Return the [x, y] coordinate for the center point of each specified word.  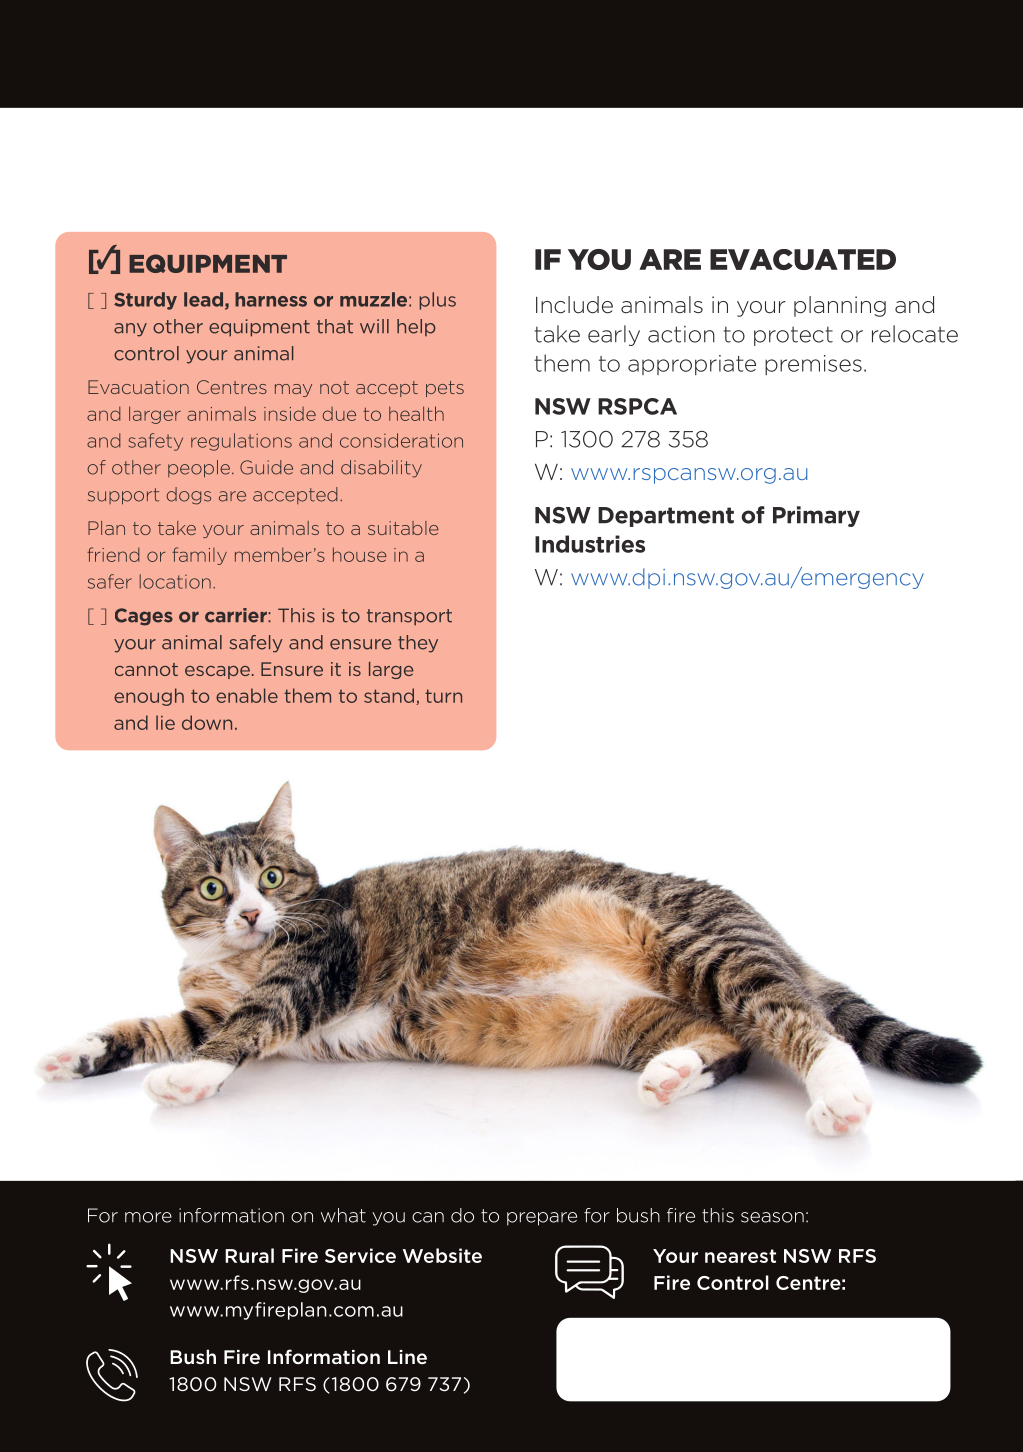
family [199, 556]
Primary [816, 516]
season [772, 1217]
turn [443, 696]
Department [666, 517]
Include [574, 305]
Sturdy [145, 301]
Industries [590, 544]
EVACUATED [803, 259]
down [207, 722]
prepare [542, 1219]
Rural [249, 1255]
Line [407, 1357]
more [148, 1217]
